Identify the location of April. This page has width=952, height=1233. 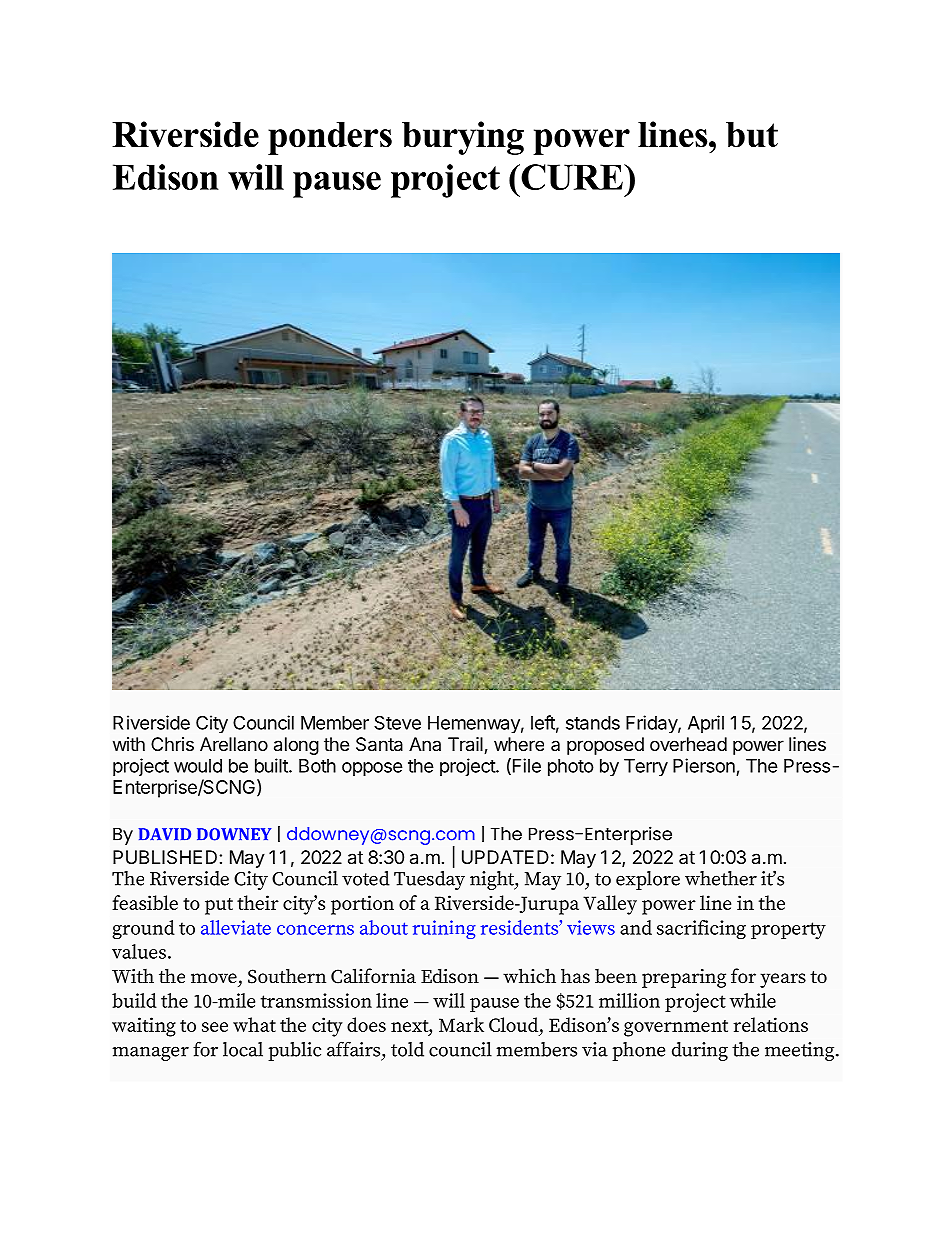
(706, 724).
